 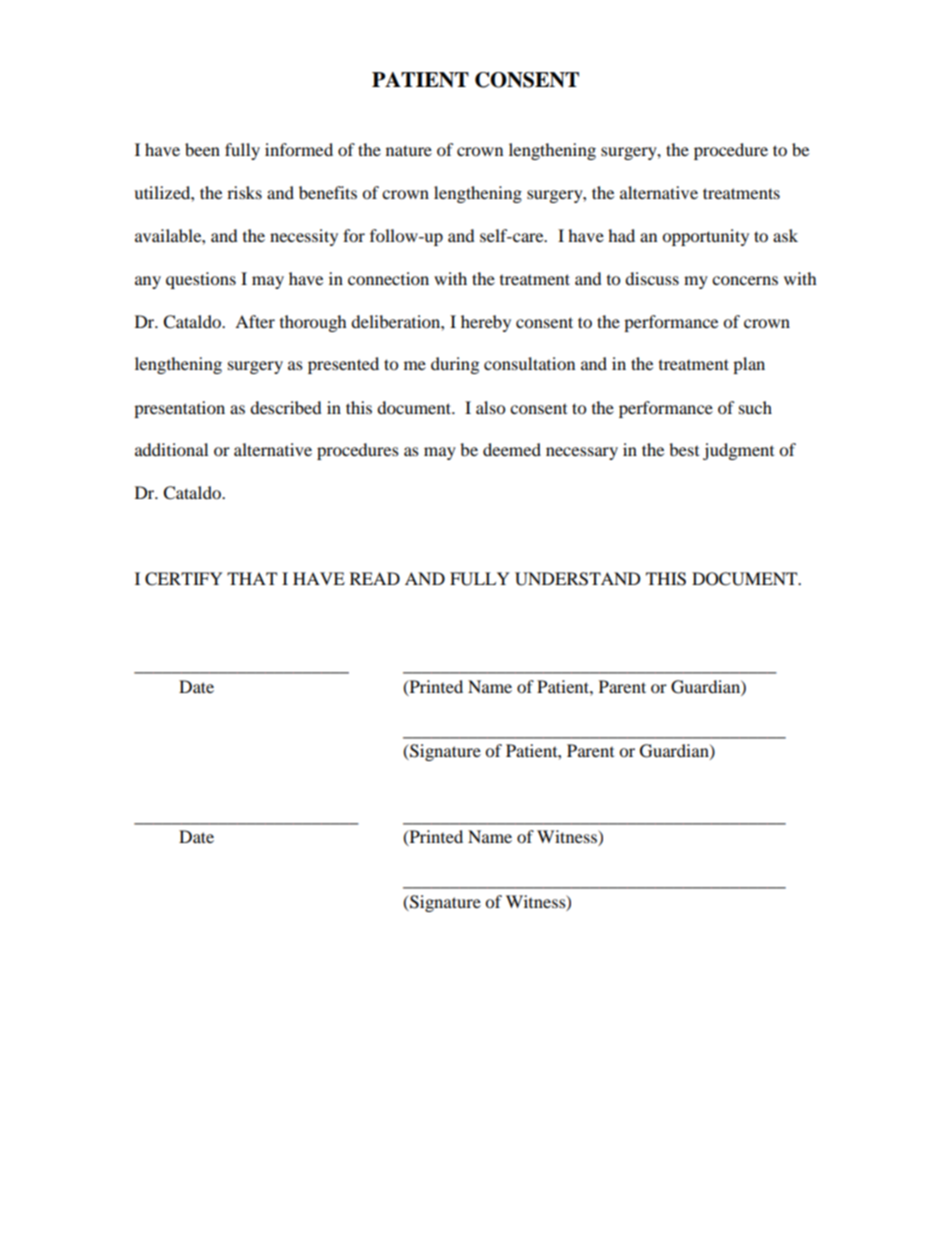 I want to click on benefits, so click(x=328, y=192).
